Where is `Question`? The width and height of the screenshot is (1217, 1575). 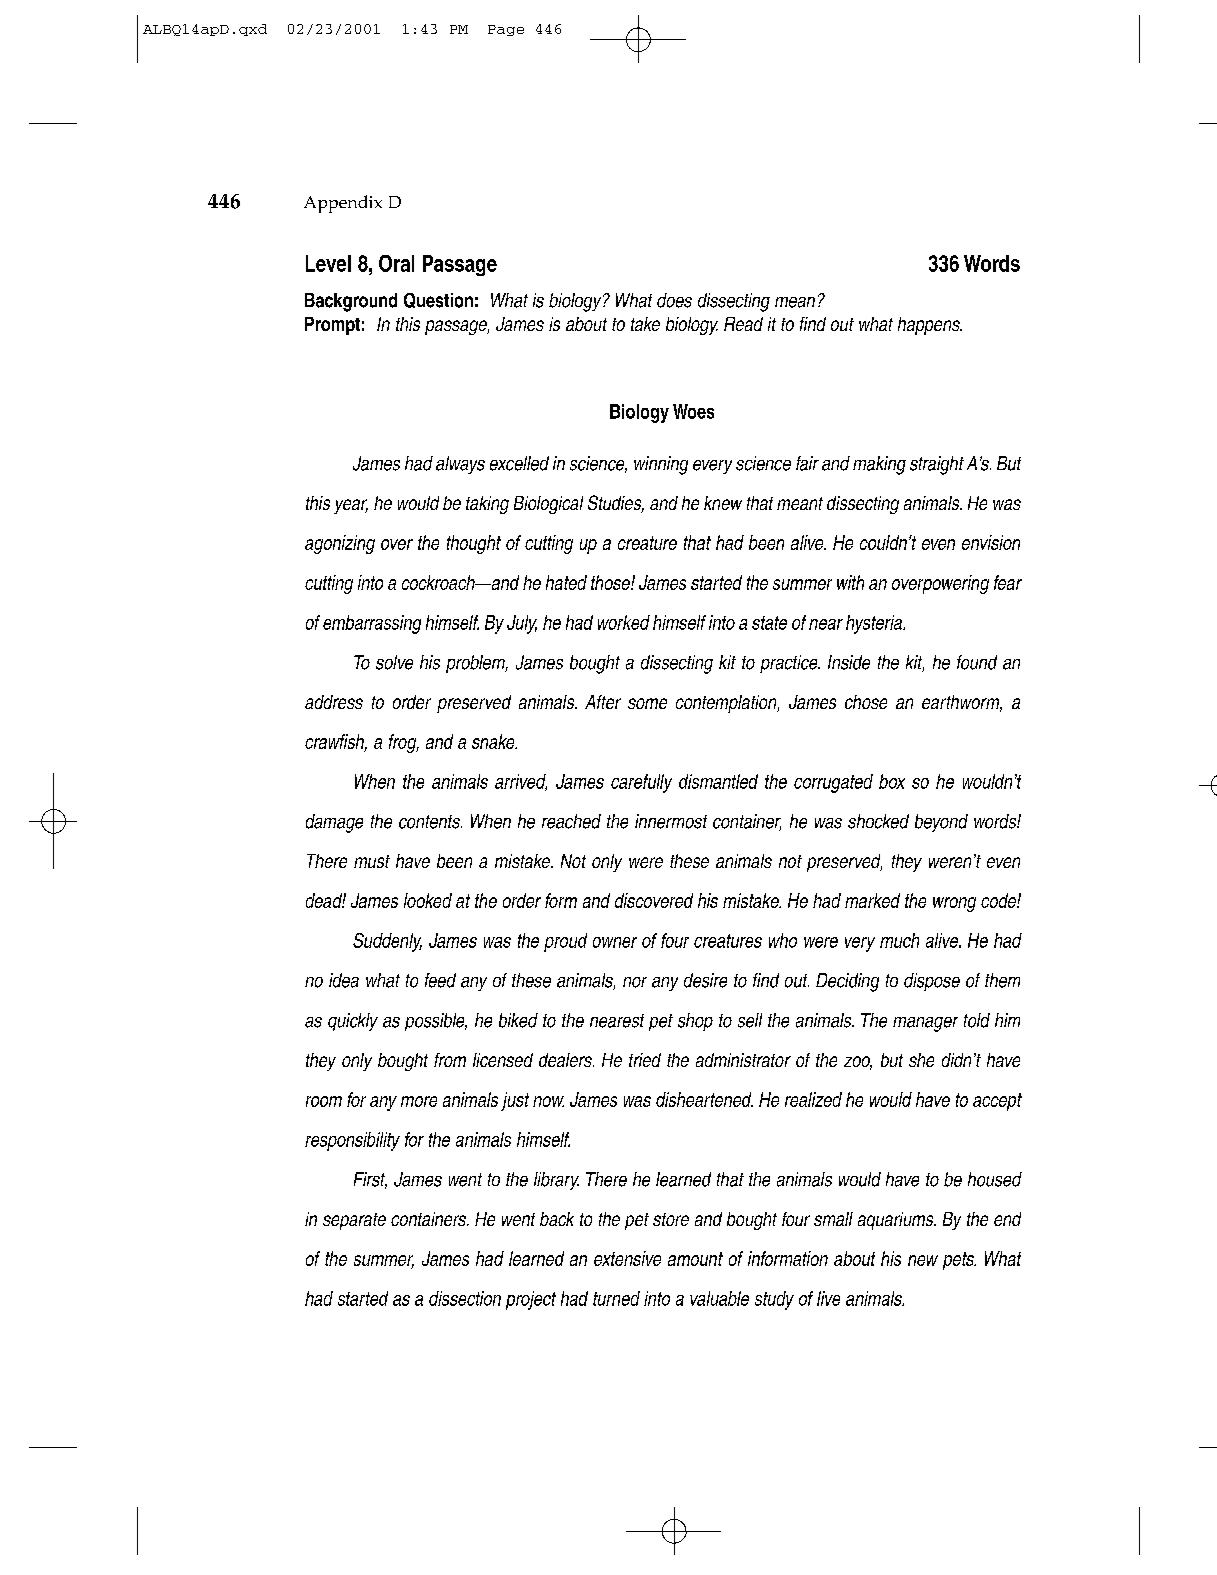 Question is located at coordinates (438, 300).
